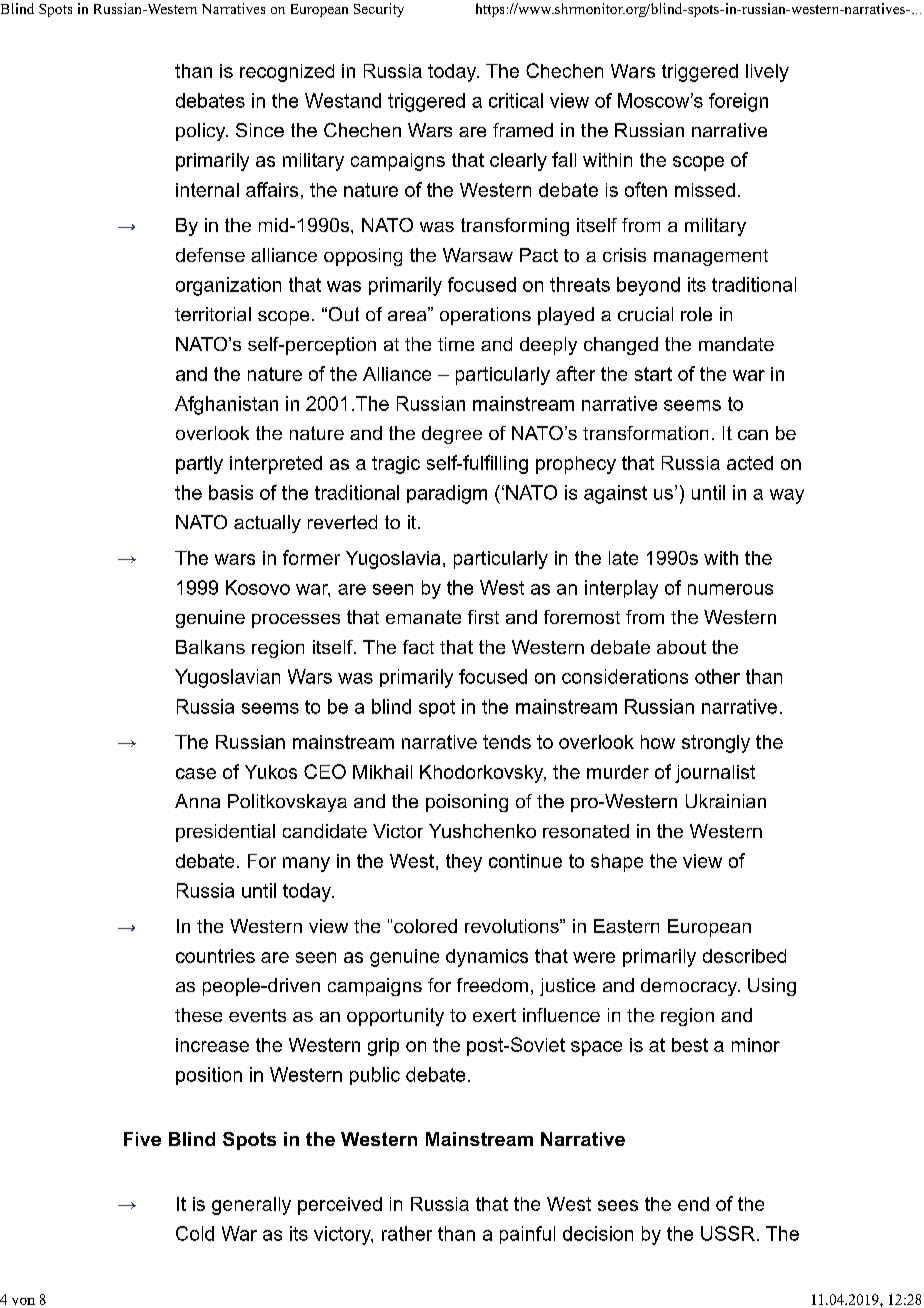 This screenshot has width=924, height=1308. I want to click on they, so click(464, 863).
